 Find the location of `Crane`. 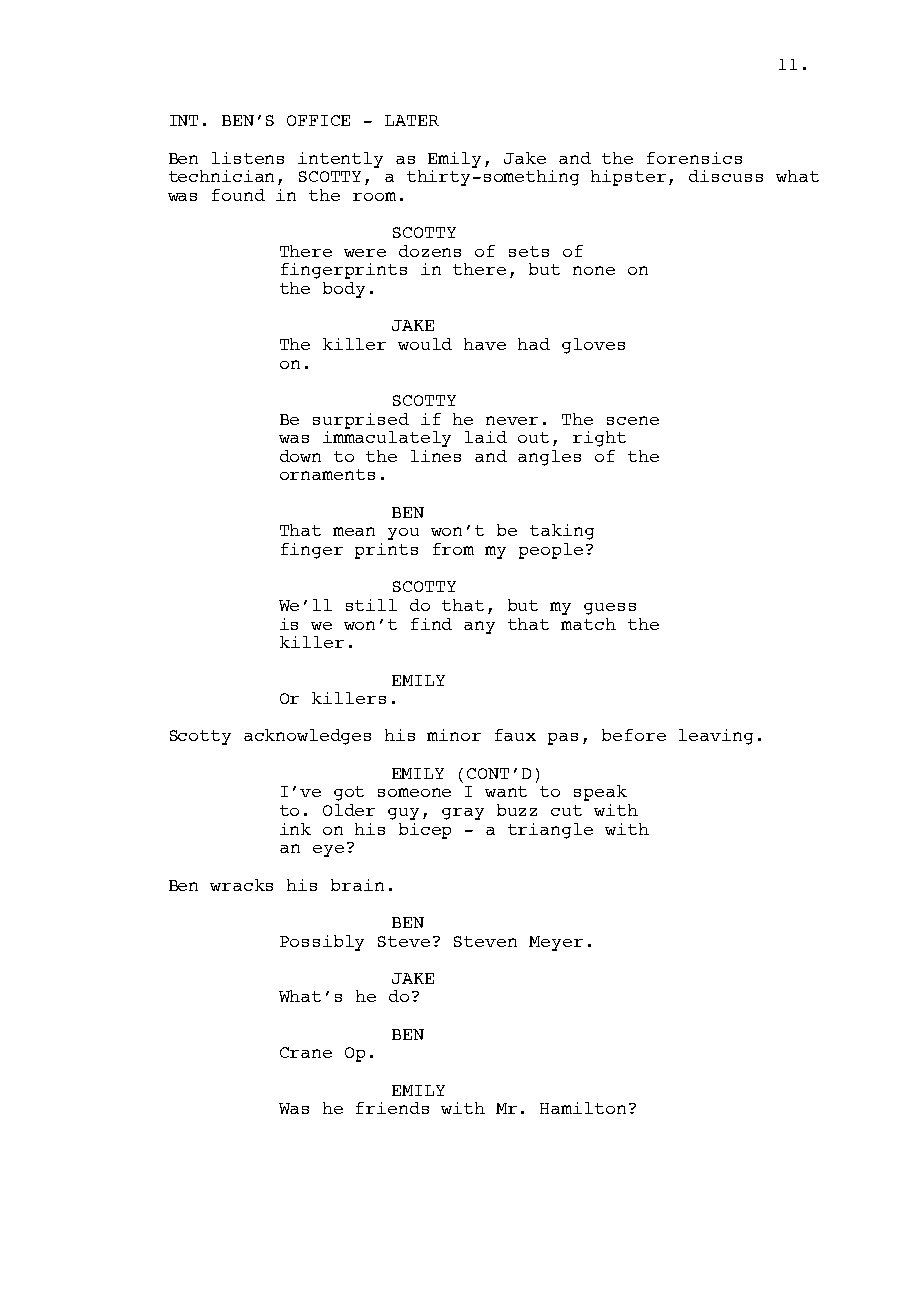

Crane is located at coordinates (306, 1052).
